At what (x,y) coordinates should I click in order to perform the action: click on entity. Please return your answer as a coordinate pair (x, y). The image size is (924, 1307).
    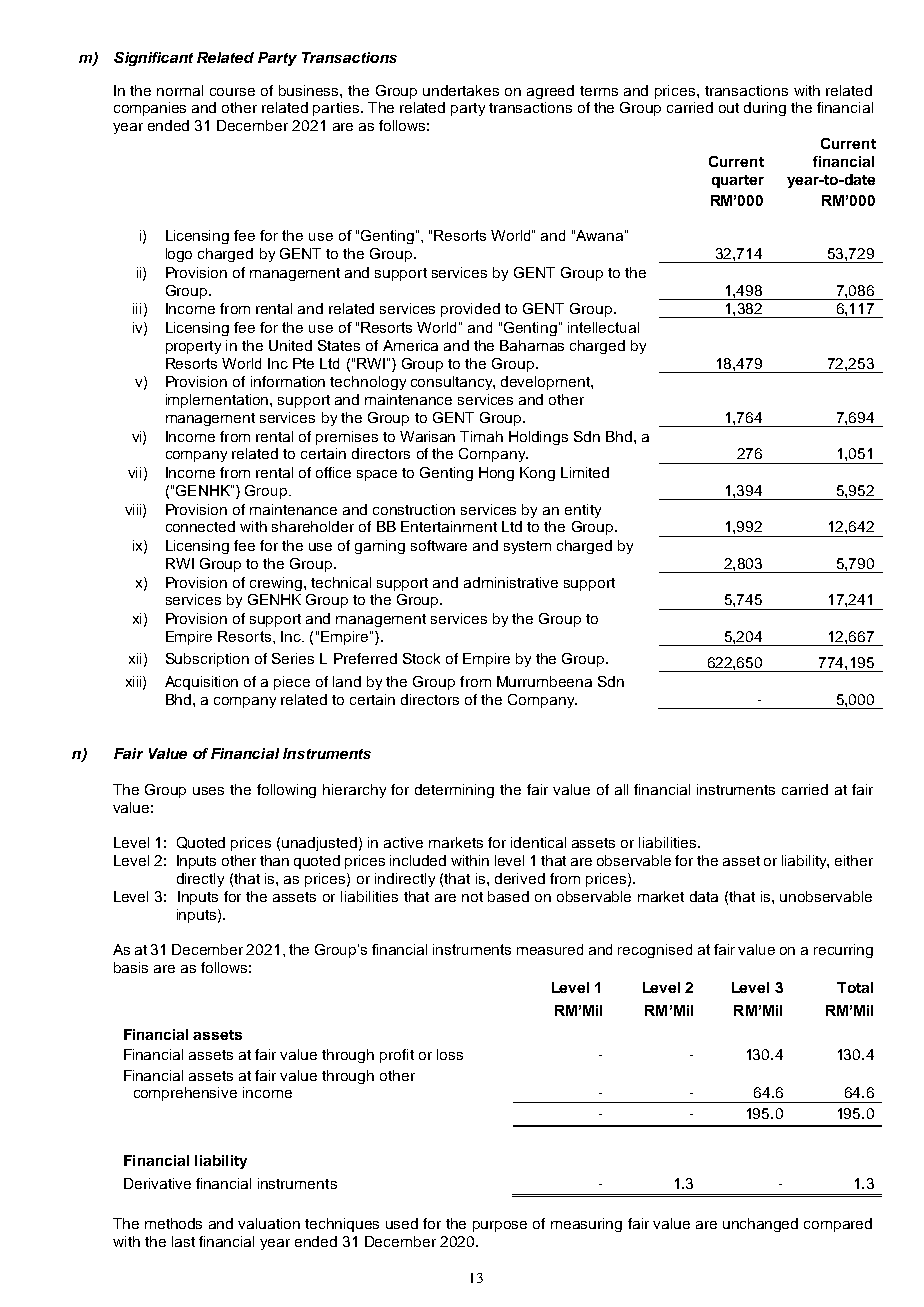
    Looking at the image, I should click on (583, 511).
